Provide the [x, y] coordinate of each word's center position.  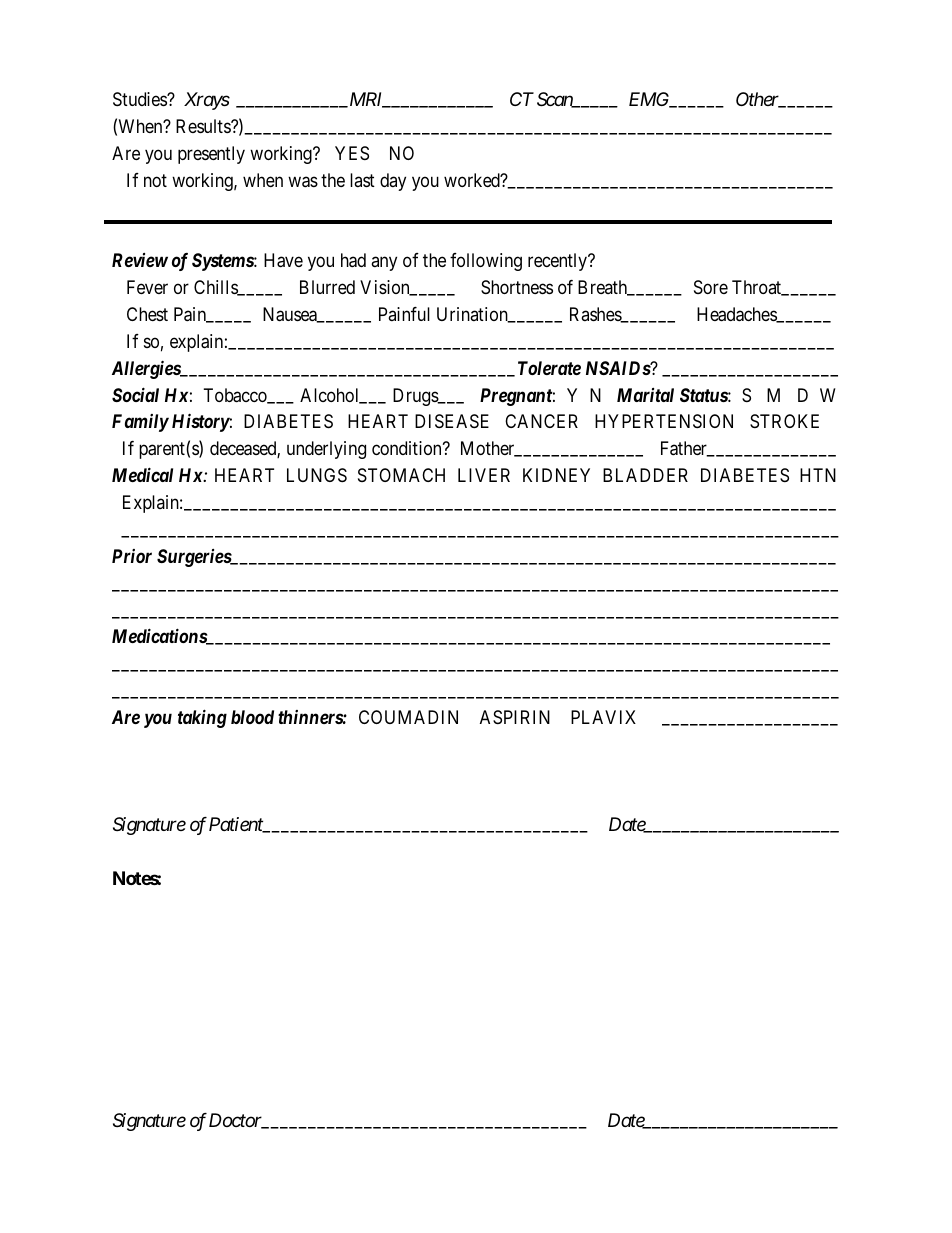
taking [202, 718]
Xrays [207, 101]
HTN [818, 475]
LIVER [484, 475]
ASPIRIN [515, 717]
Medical [142, 474]
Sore [711, 287]
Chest [147, 314]
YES [352, 153]
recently [558, 262]
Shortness [517, 287]
